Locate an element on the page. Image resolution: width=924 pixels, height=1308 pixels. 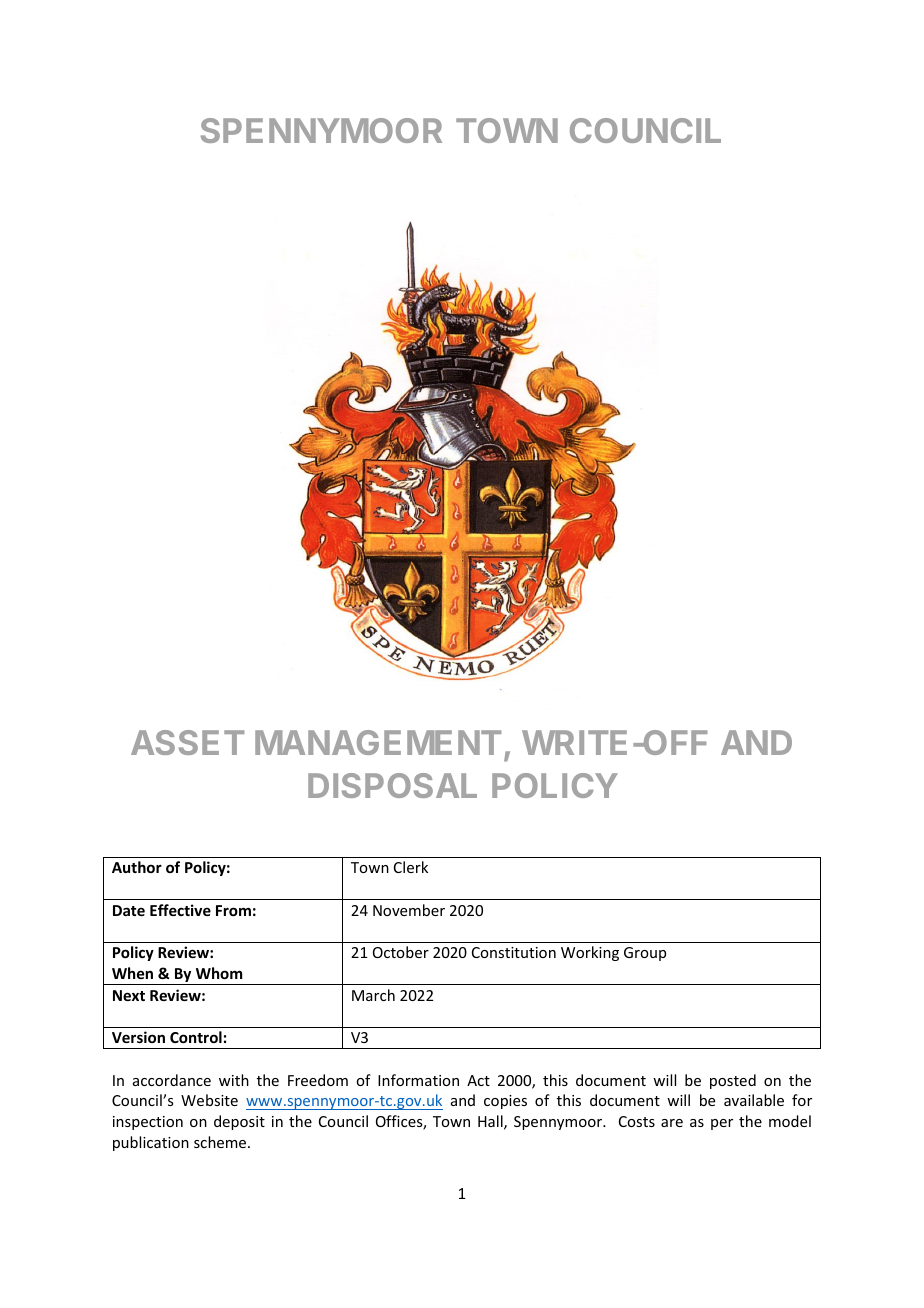
Clerk is located at coordinates (411, 867).
